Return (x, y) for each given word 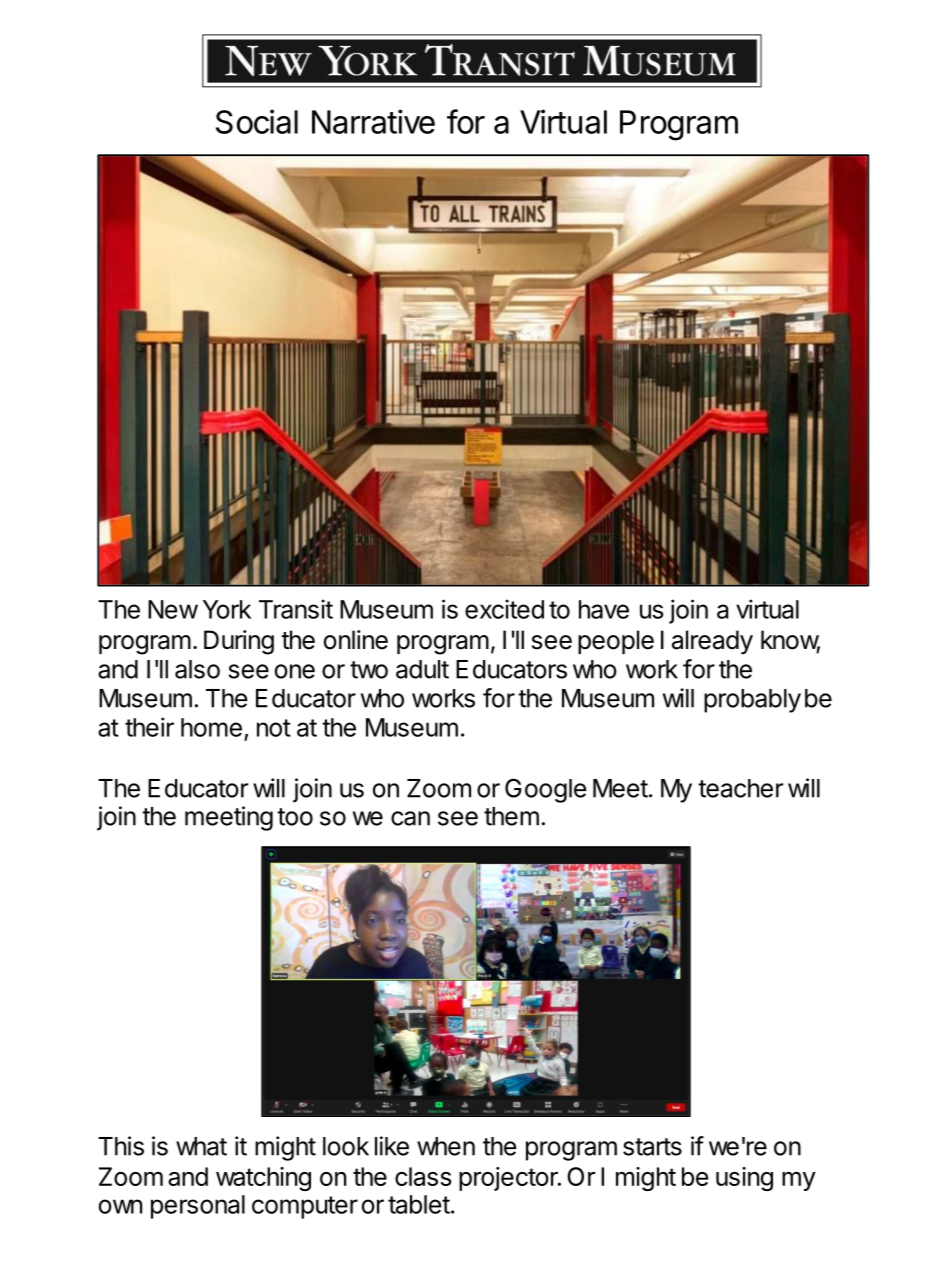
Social (257, 121)
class (423, 1176)
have (604, 609)
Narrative (373, 121)
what (201, 1146)
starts (652, 1147)
